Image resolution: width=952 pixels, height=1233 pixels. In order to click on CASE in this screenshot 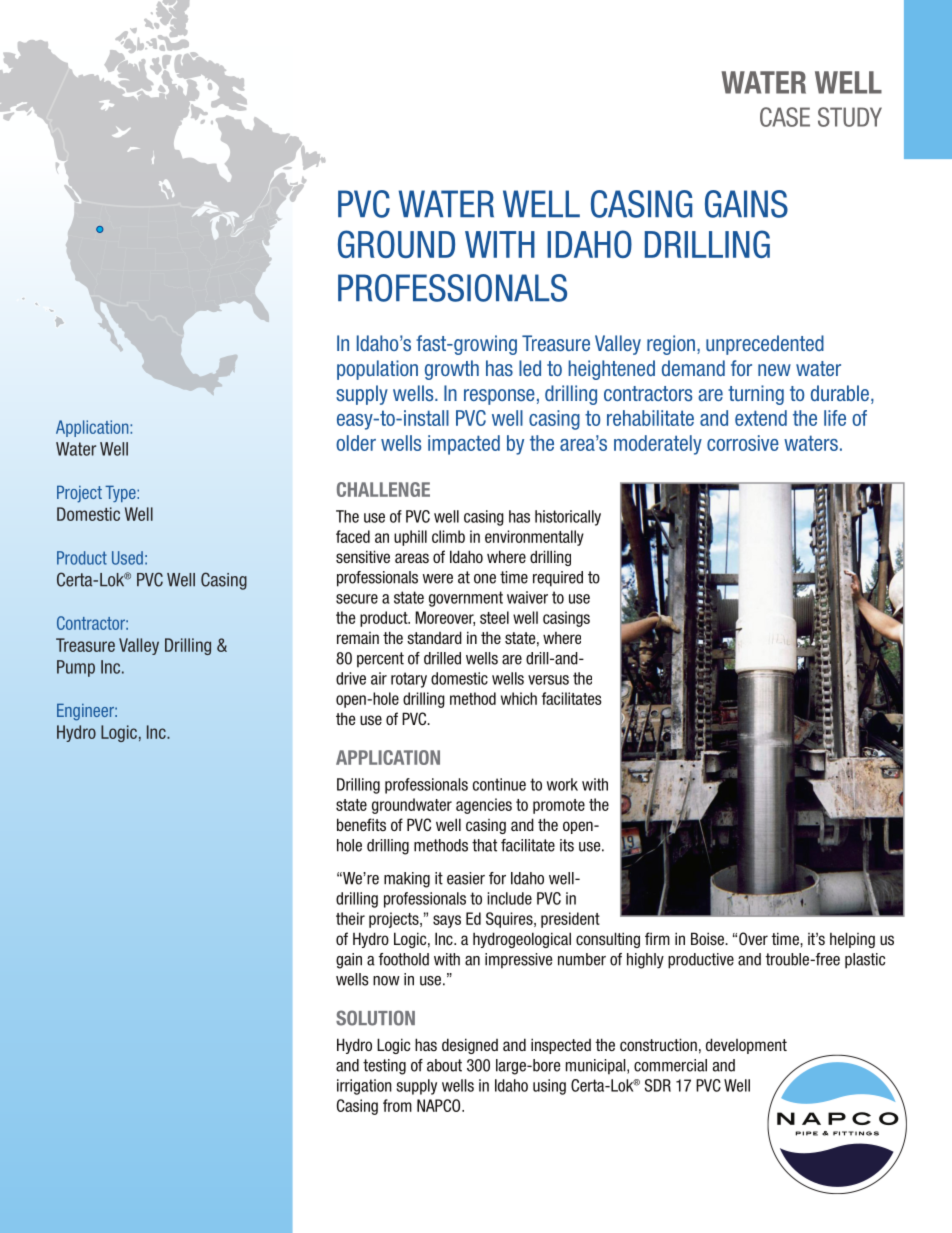, I will do `click(785, 117)`.
